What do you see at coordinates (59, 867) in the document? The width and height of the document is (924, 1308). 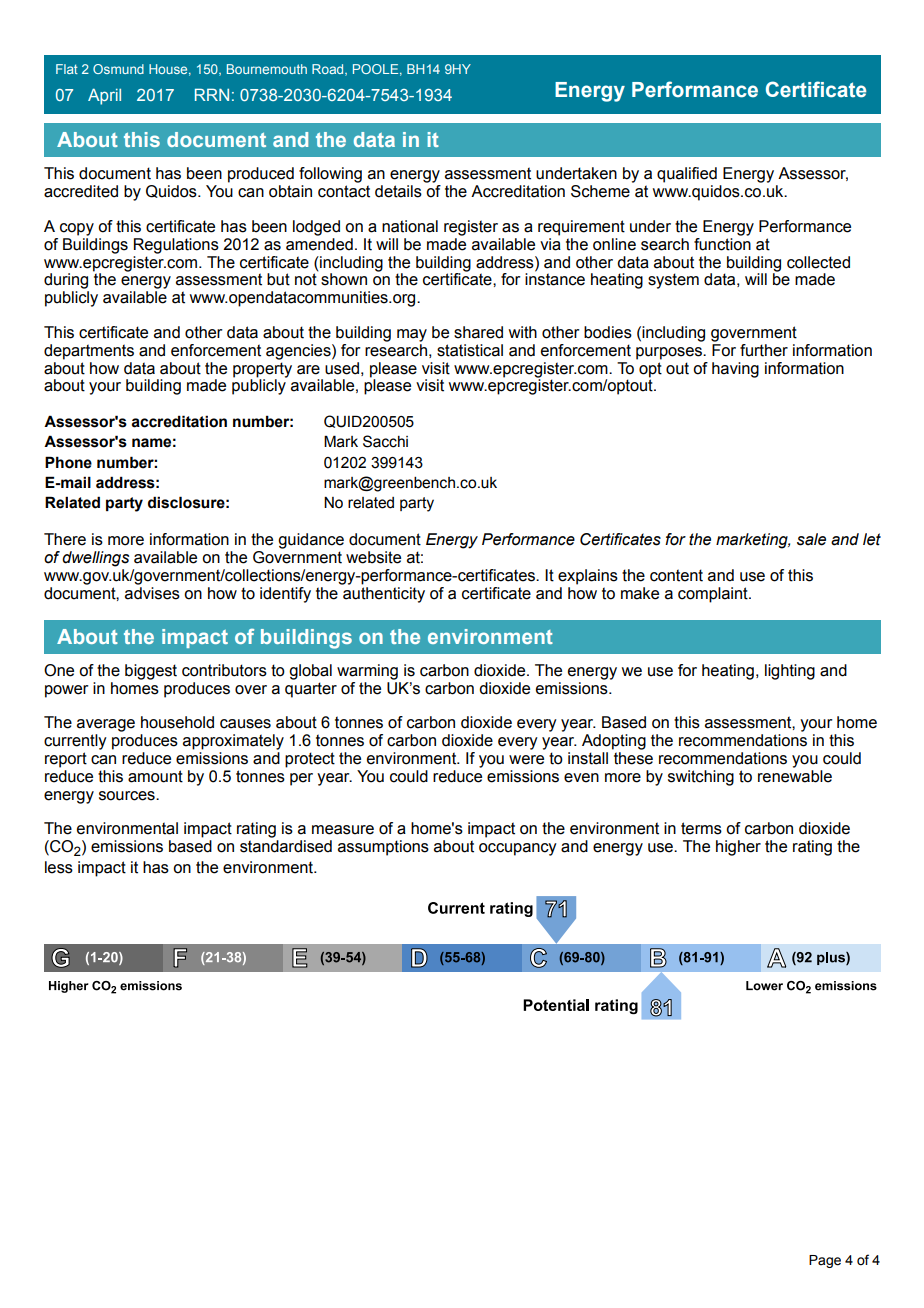 I see `less` at bounding box center [59, 867].
